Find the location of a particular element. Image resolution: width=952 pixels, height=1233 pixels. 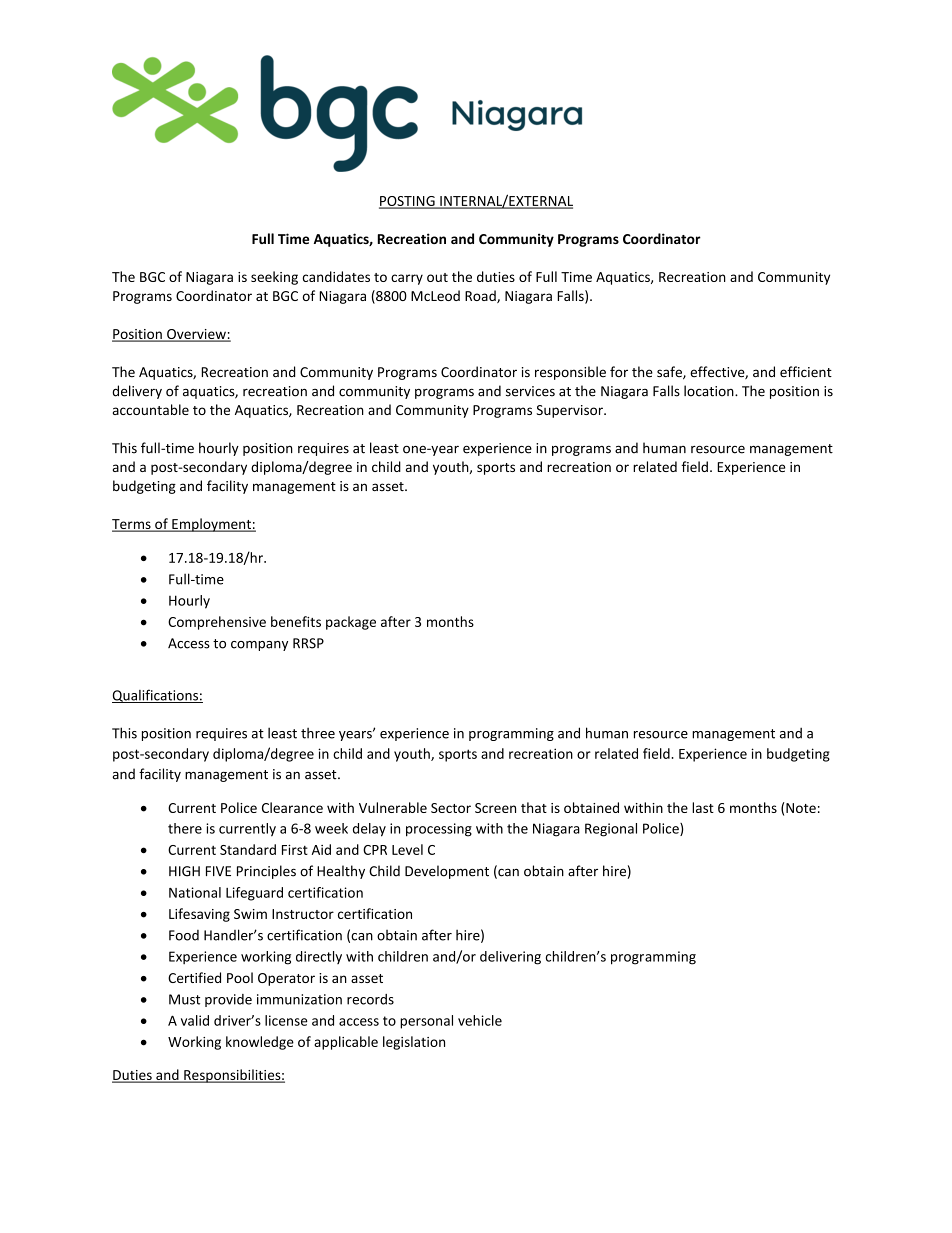

efficient is located at coordinates (806, 371).
